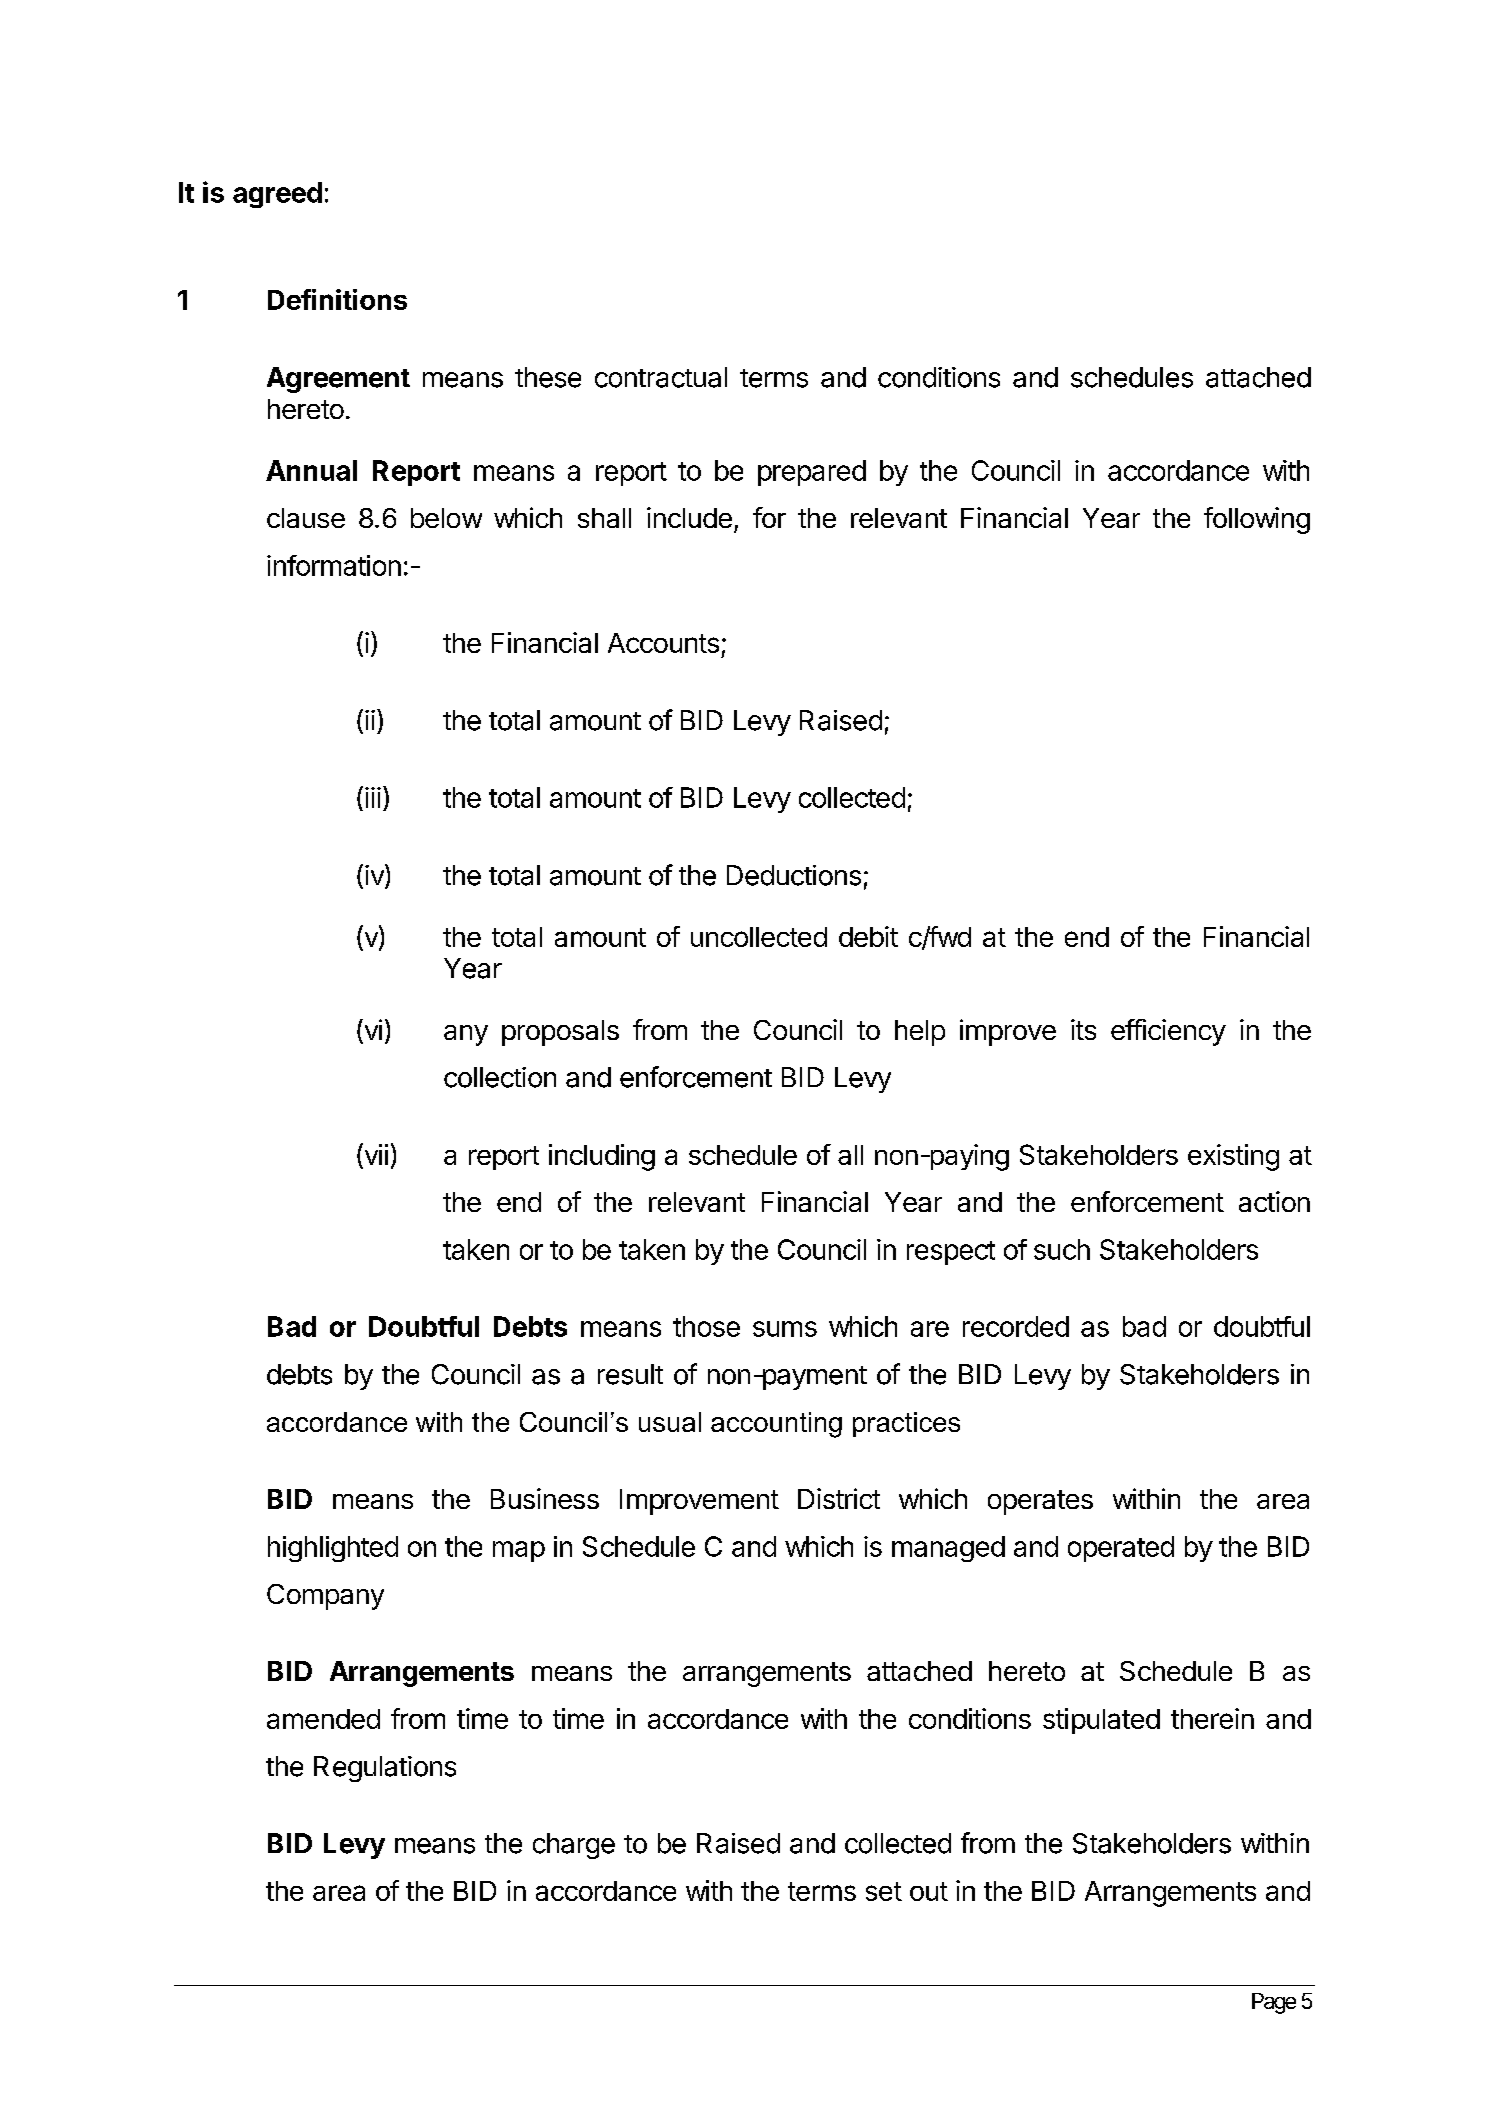 The height and width of the page is (2103, 1488). I want to click on efficiency, so click(1168, 1032).
